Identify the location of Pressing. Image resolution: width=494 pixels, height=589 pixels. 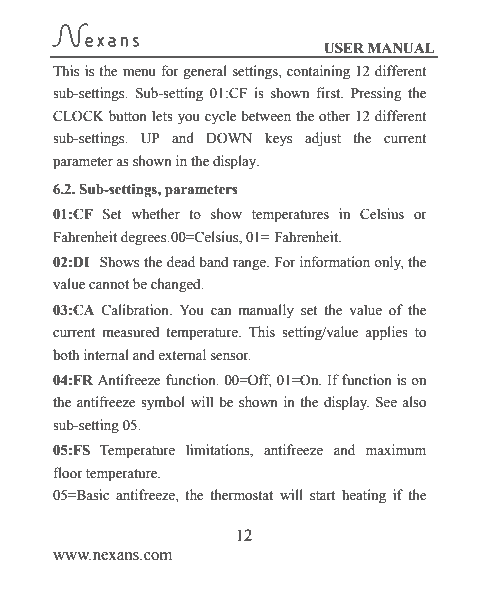
(376, 94).
